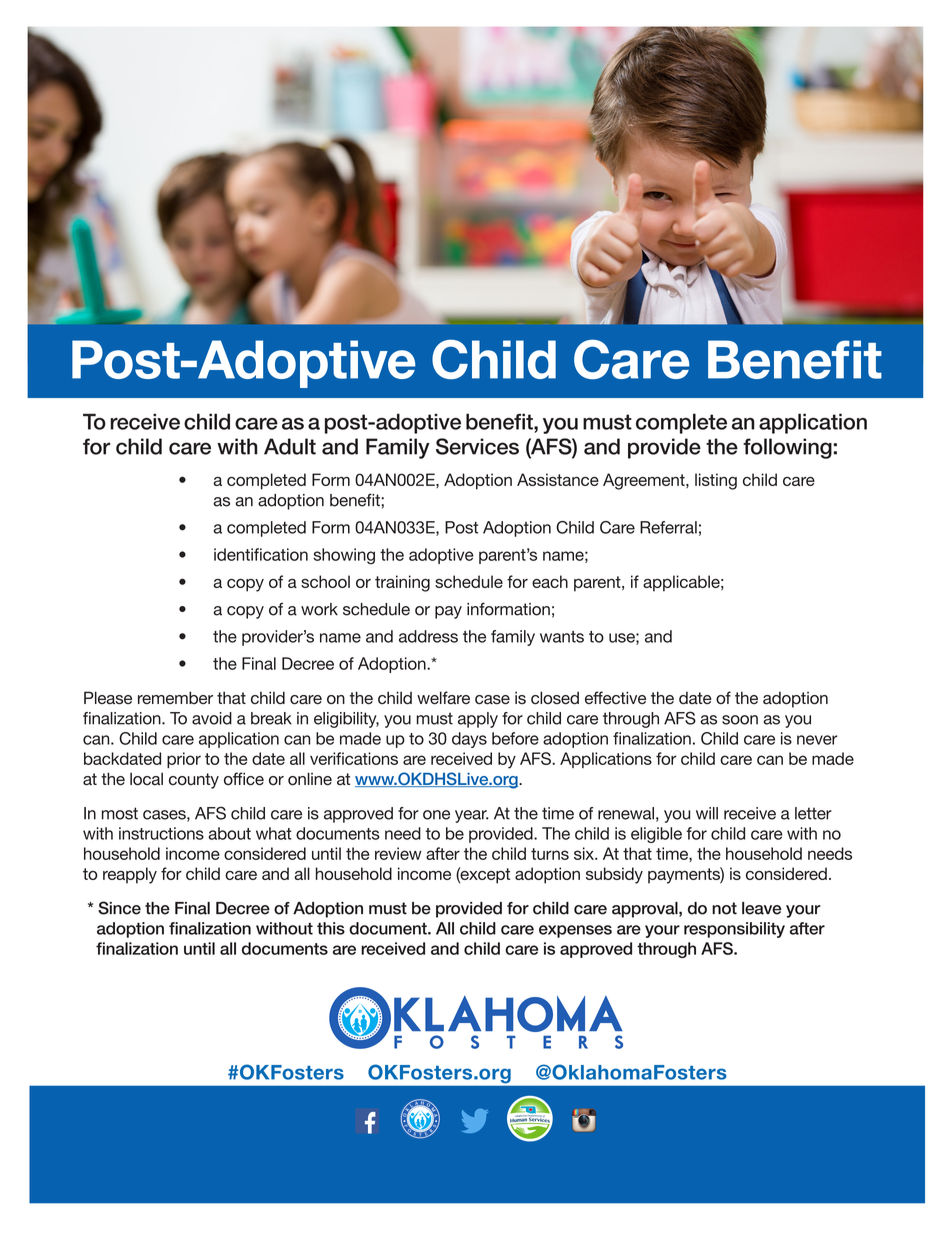 The height and width of the image is (1233, 952). Describe the element at coordinates (562, 637) in the image. I see `wants` at that location.
